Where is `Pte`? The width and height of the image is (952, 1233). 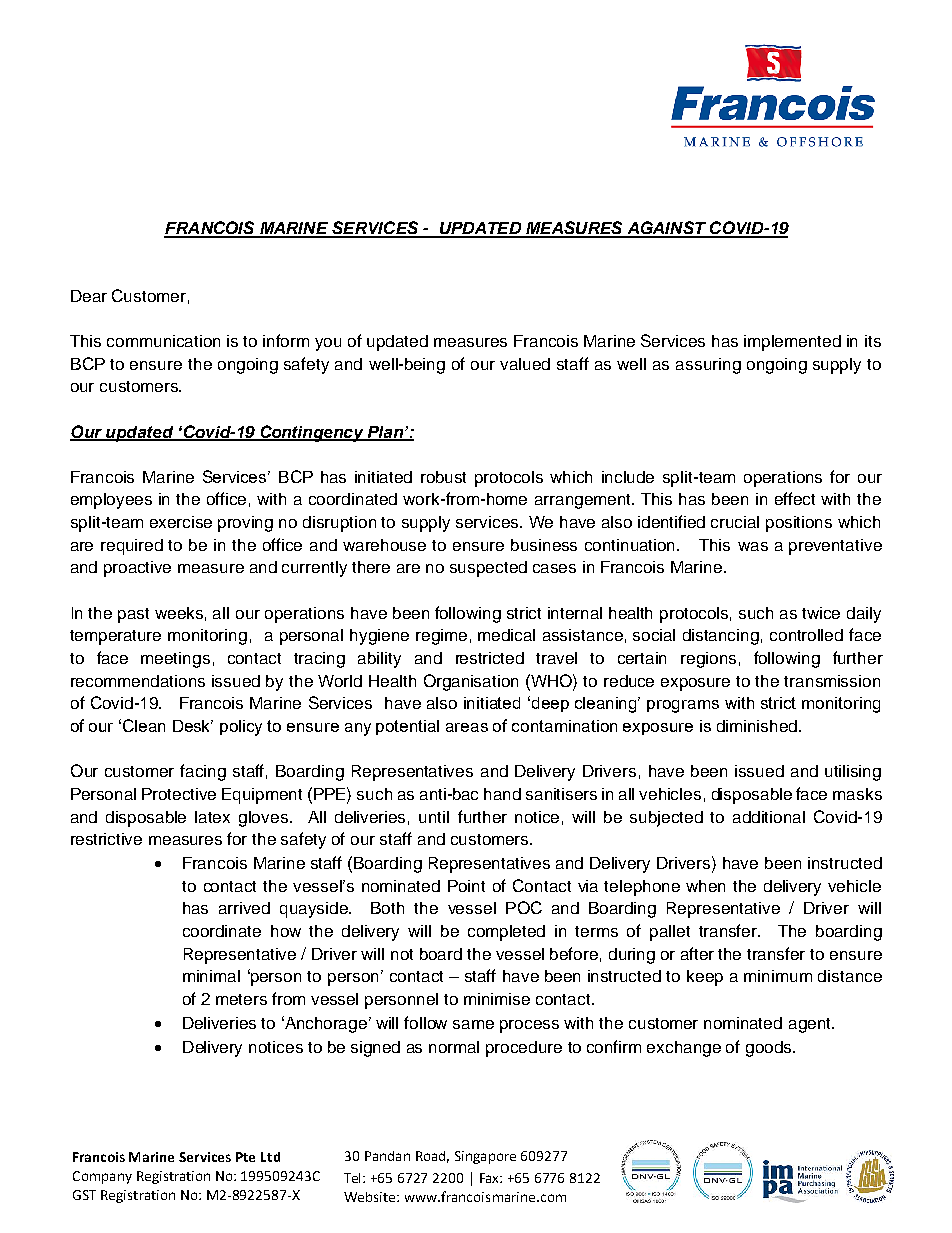
Pte is located at coordinates (245, 1157).
